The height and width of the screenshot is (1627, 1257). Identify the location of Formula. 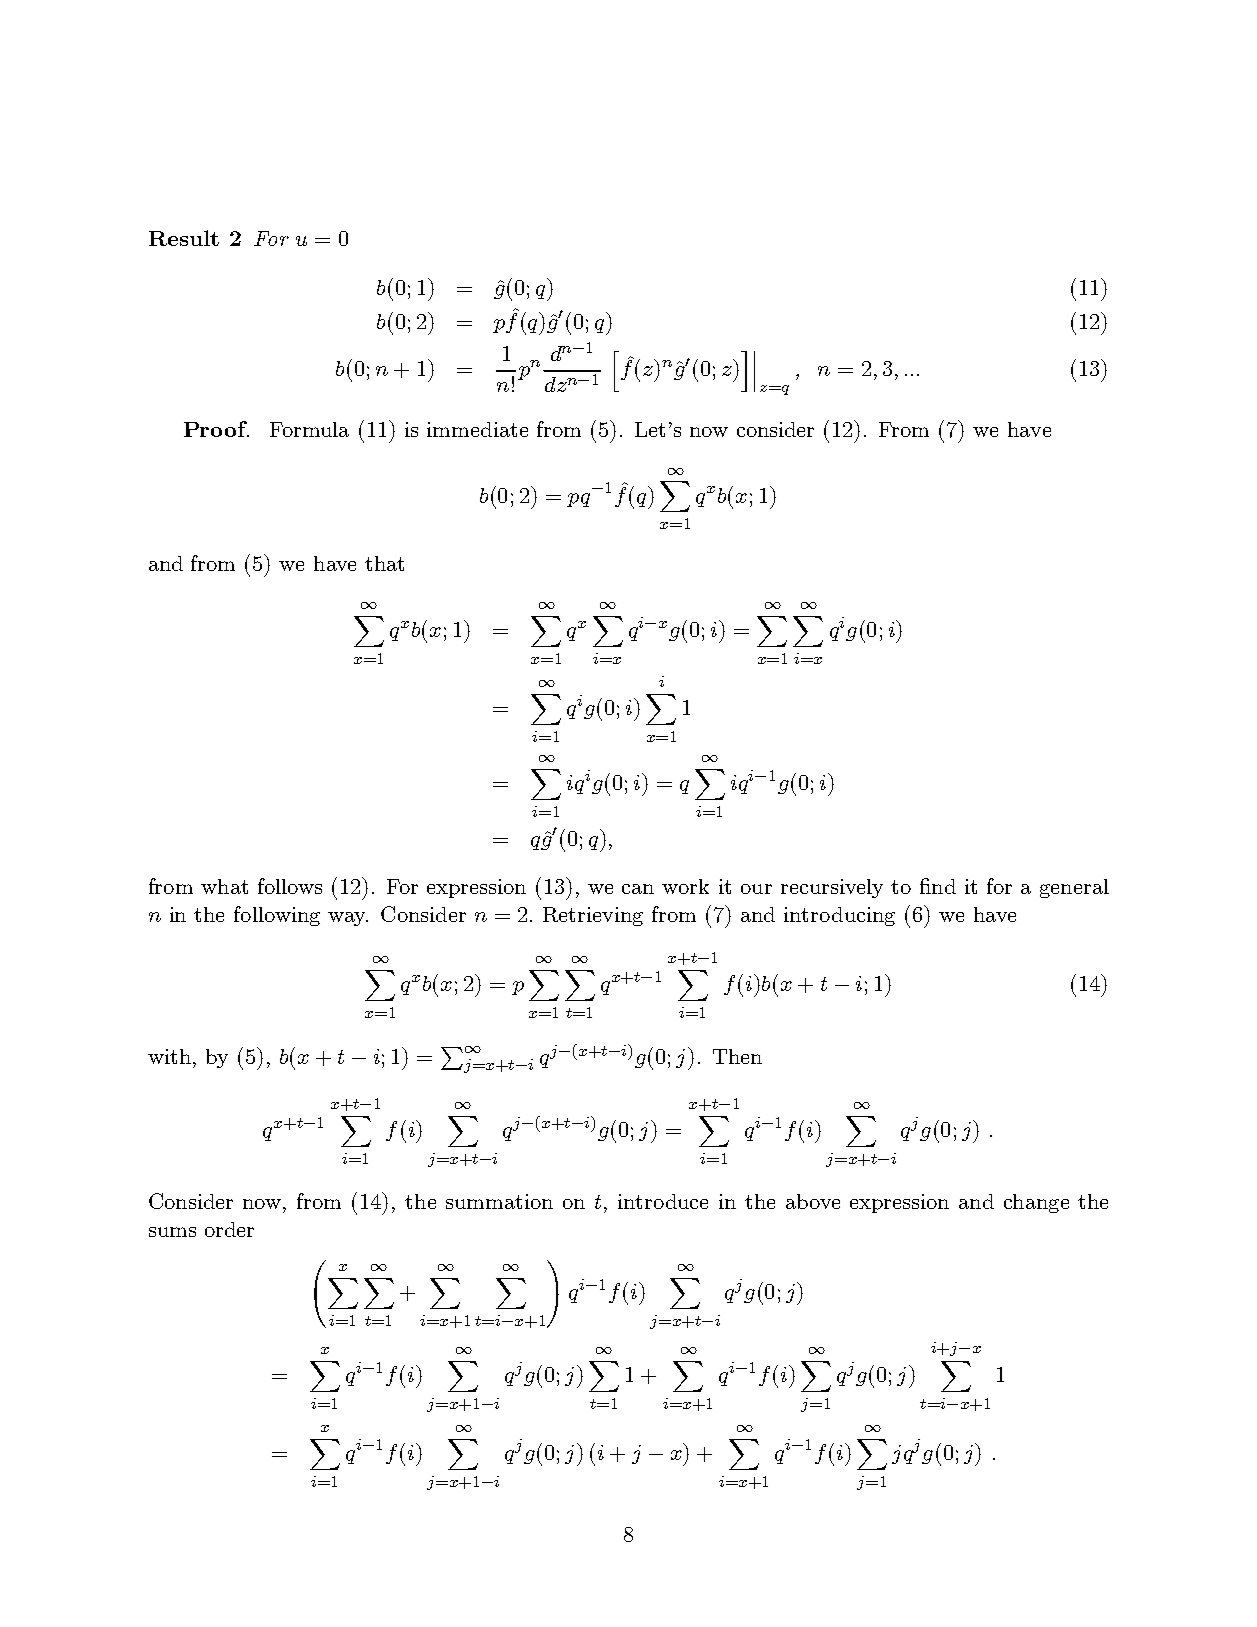
(309, 429).
